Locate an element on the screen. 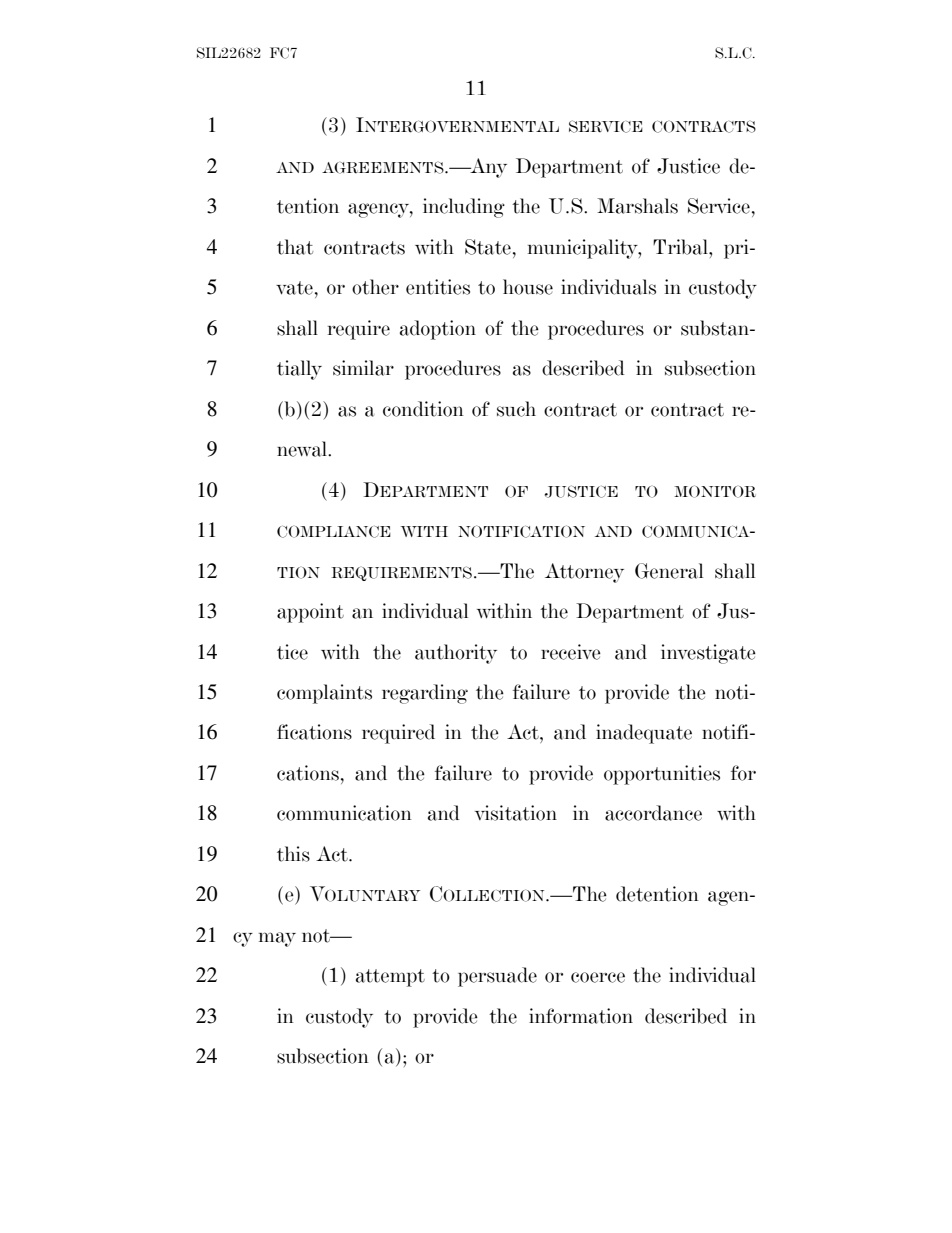 This screenshot has width=952, height=1233. Tribal is located at coordinates (681, 247).
